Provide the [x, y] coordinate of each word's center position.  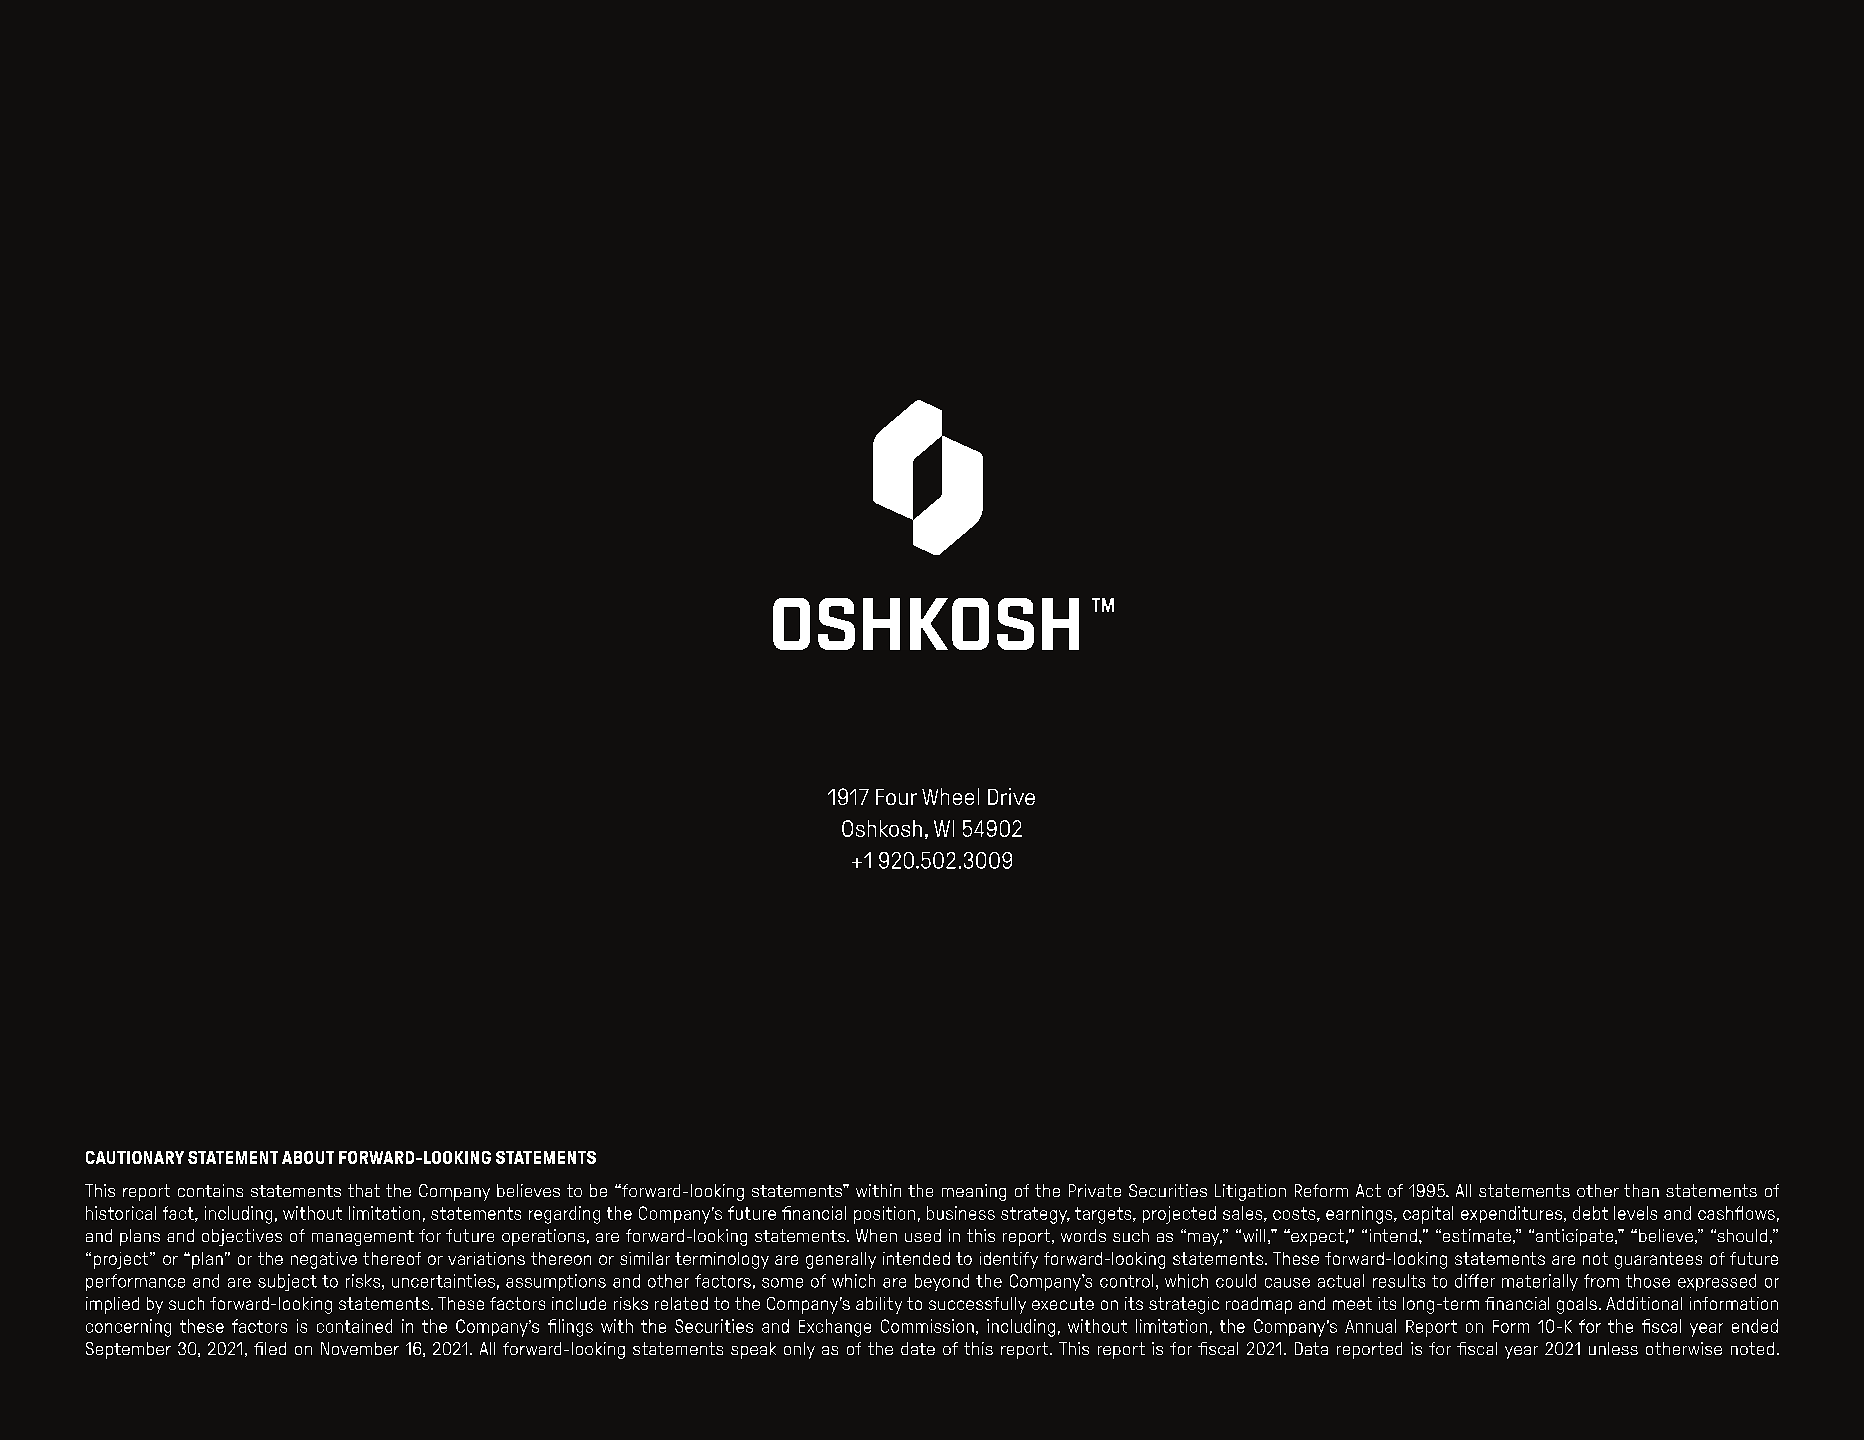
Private [1095, 1190]
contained [354, 1326]
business [961, 1213]
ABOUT [308, 1157]
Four [896, 797]
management [363, 1238]
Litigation [1250, 1192]
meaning [974, 1192]
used [923, 1235]
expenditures [1513, 1214]
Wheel [950, 796]
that [364, 1190]
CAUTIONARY [135, 1157]
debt [1590, 1213]
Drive [1011, 796]
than [1641, 1190]
